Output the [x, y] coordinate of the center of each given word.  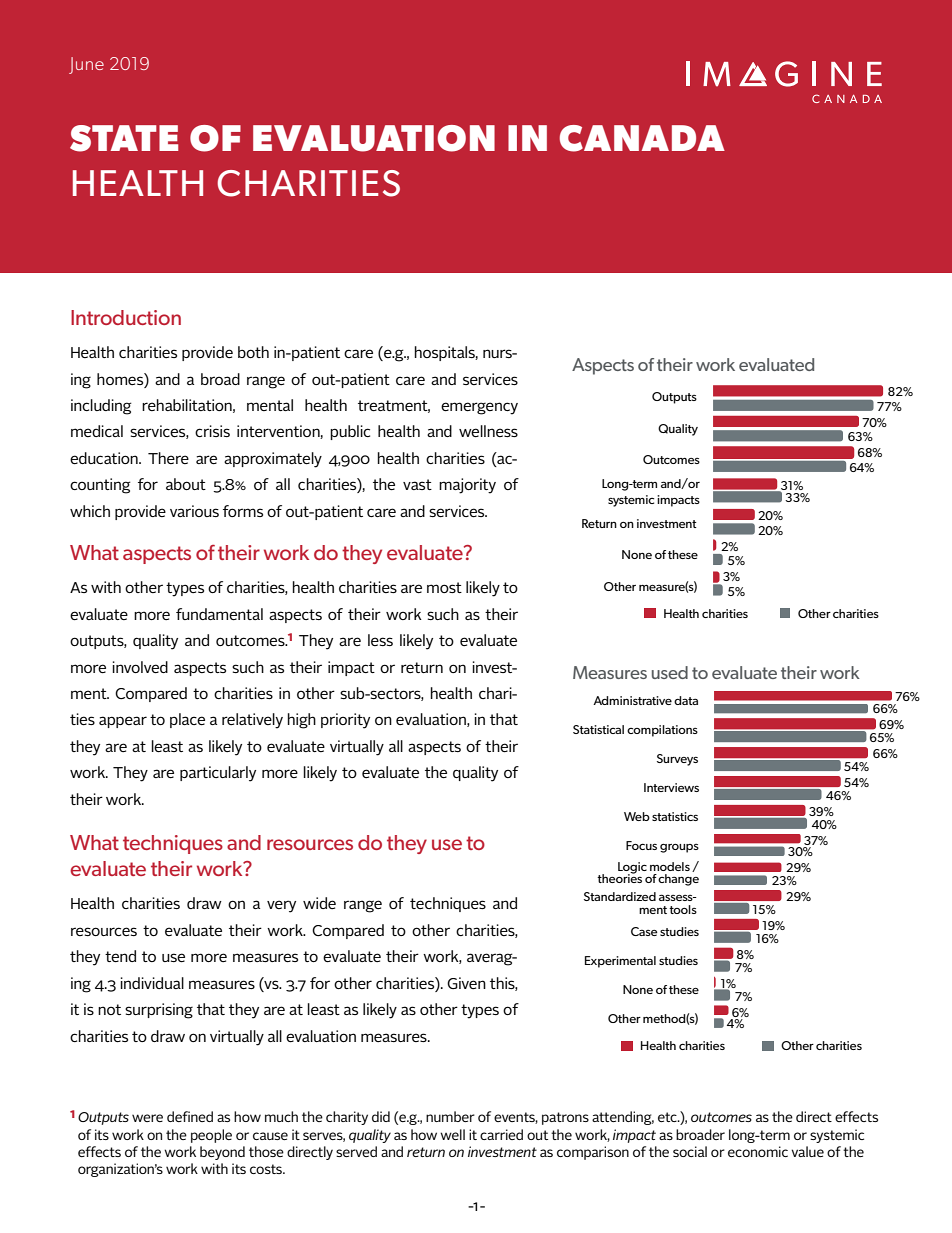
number [450, 1116]
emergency [479, 408]
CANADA [642, 138]
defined [190, 1116]
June [86, 65]
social [690, 1151]
